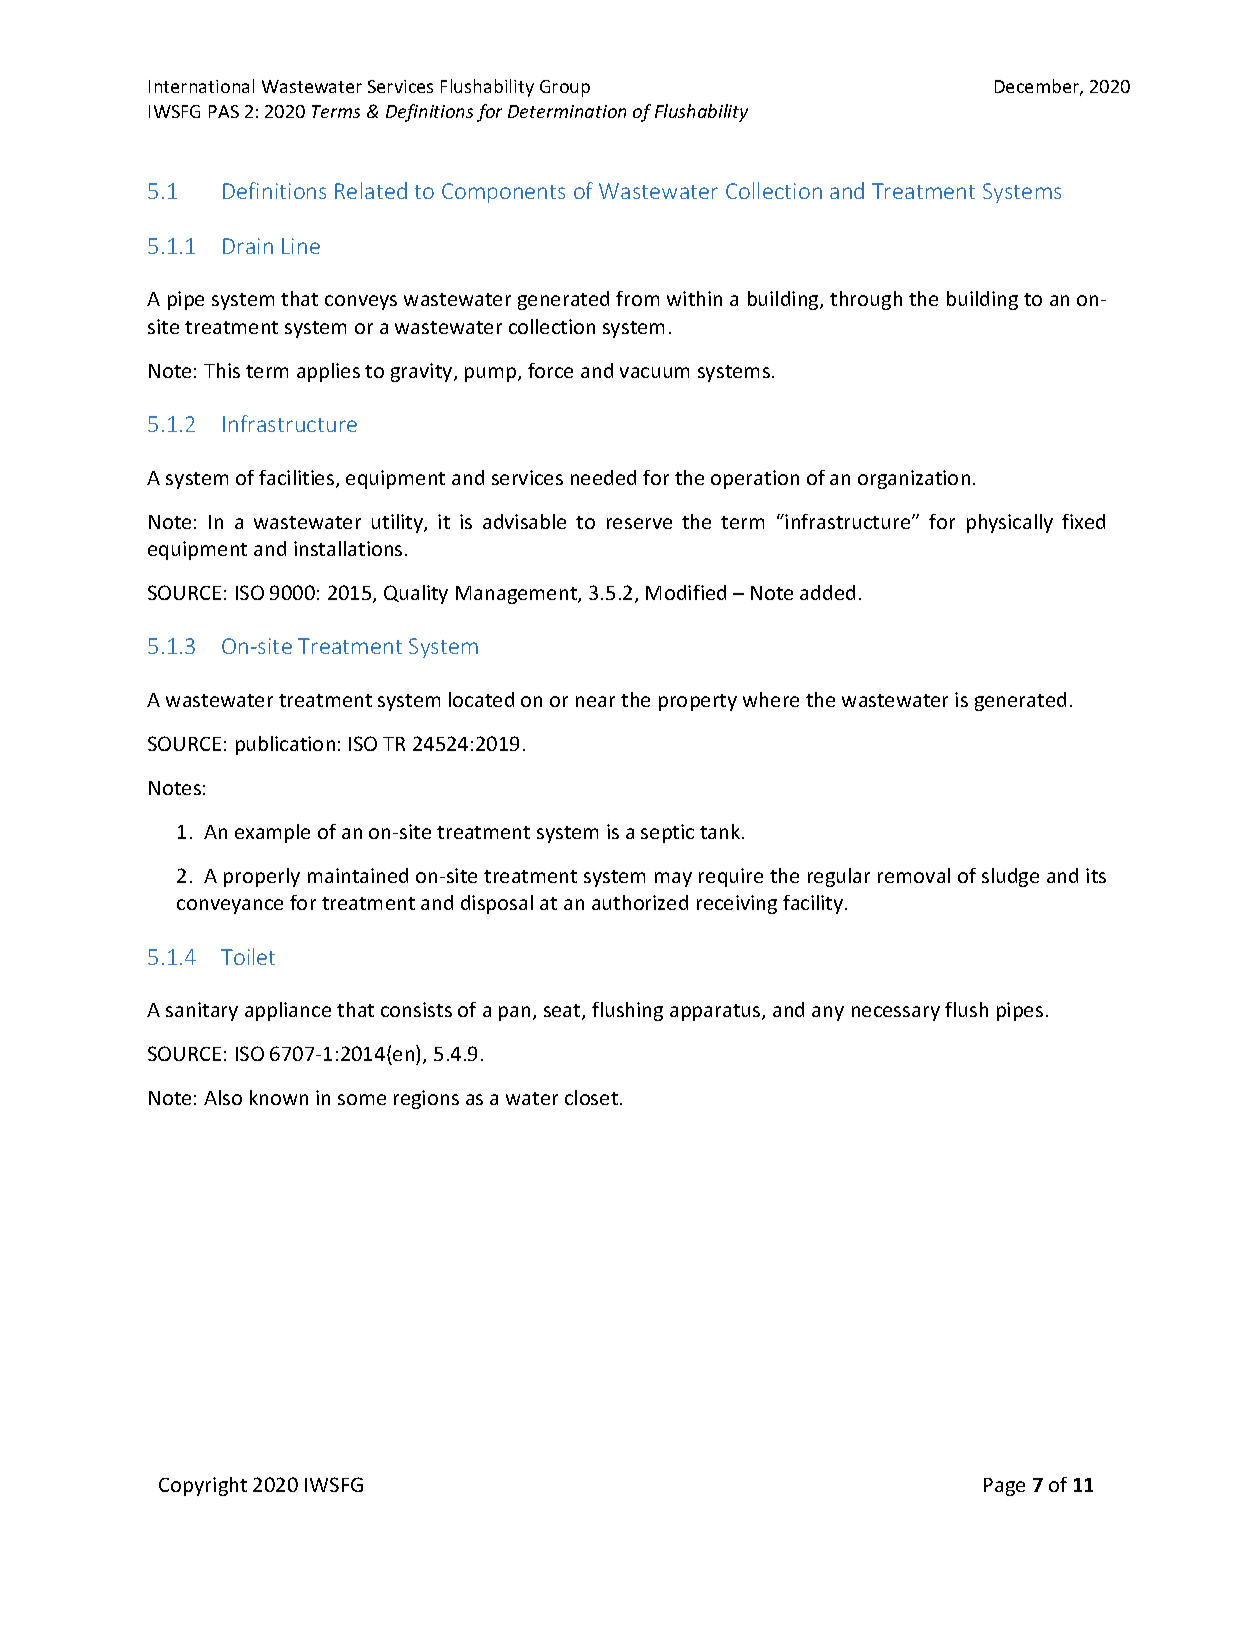 This document has height=1625, width=1255. What do you see at coordinates (866, 300) in the document?
I see `through` at bounding box center [866, 300].
